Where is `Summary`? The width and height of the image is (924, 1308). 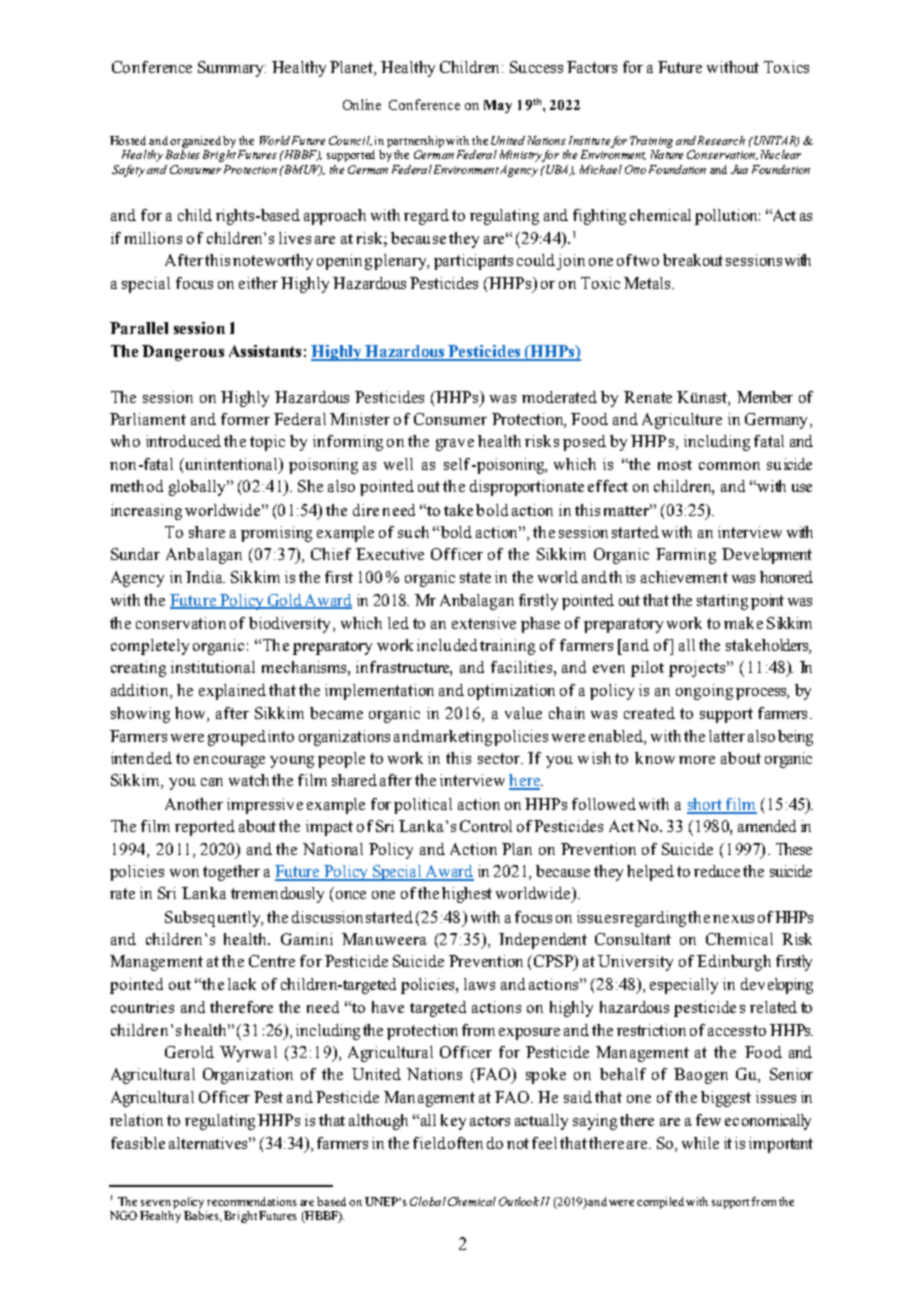 Summary is located at coordinates (232, 69).
